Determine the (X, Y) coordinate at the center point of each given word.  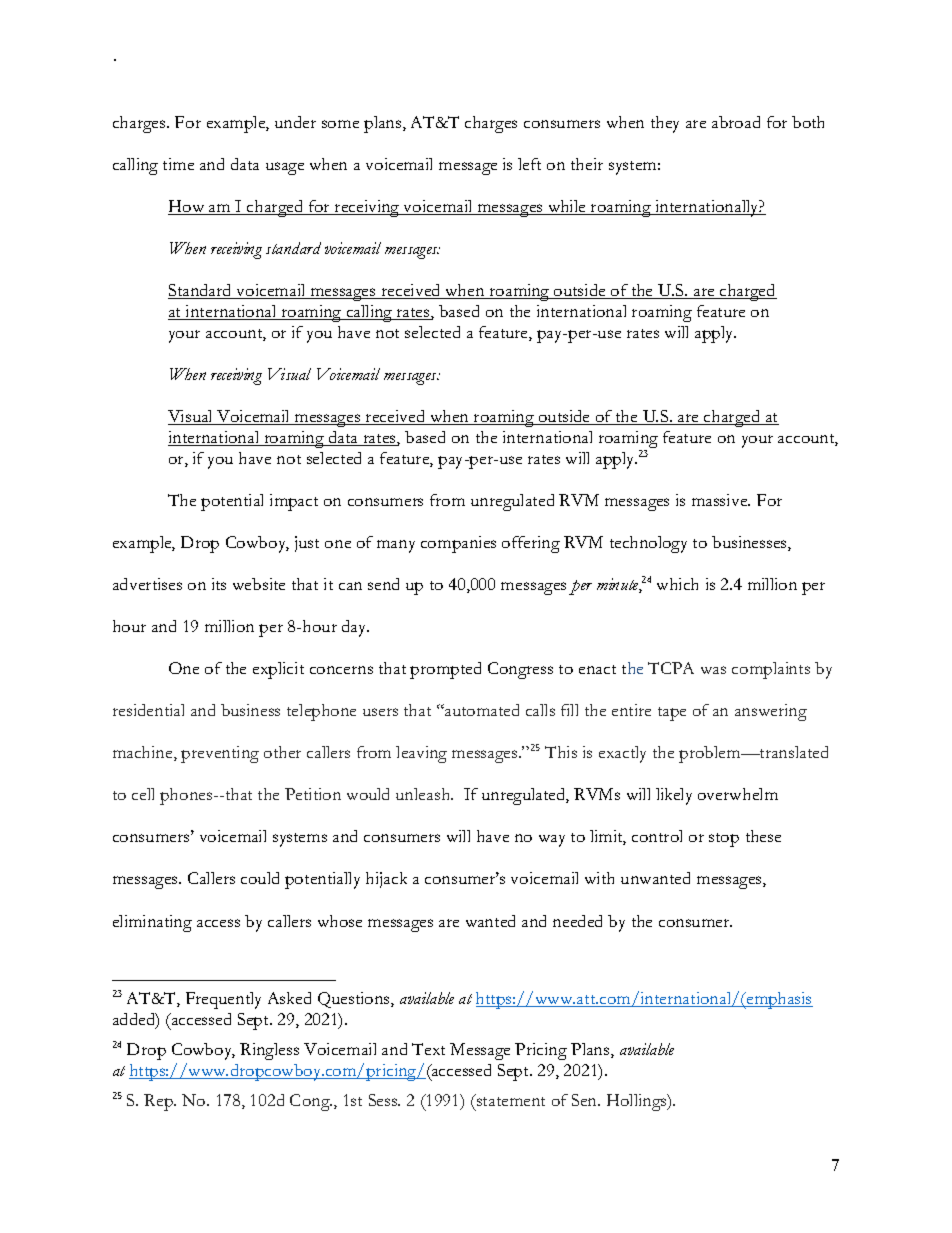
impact (294, 502)
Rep (159, 1102)
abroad (736, 122)
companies (458, 544)
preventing (220, 754)
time (178, 164)
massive (721, 500)
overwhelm (738, 794)
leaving (421, 754)
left (529, 164)
